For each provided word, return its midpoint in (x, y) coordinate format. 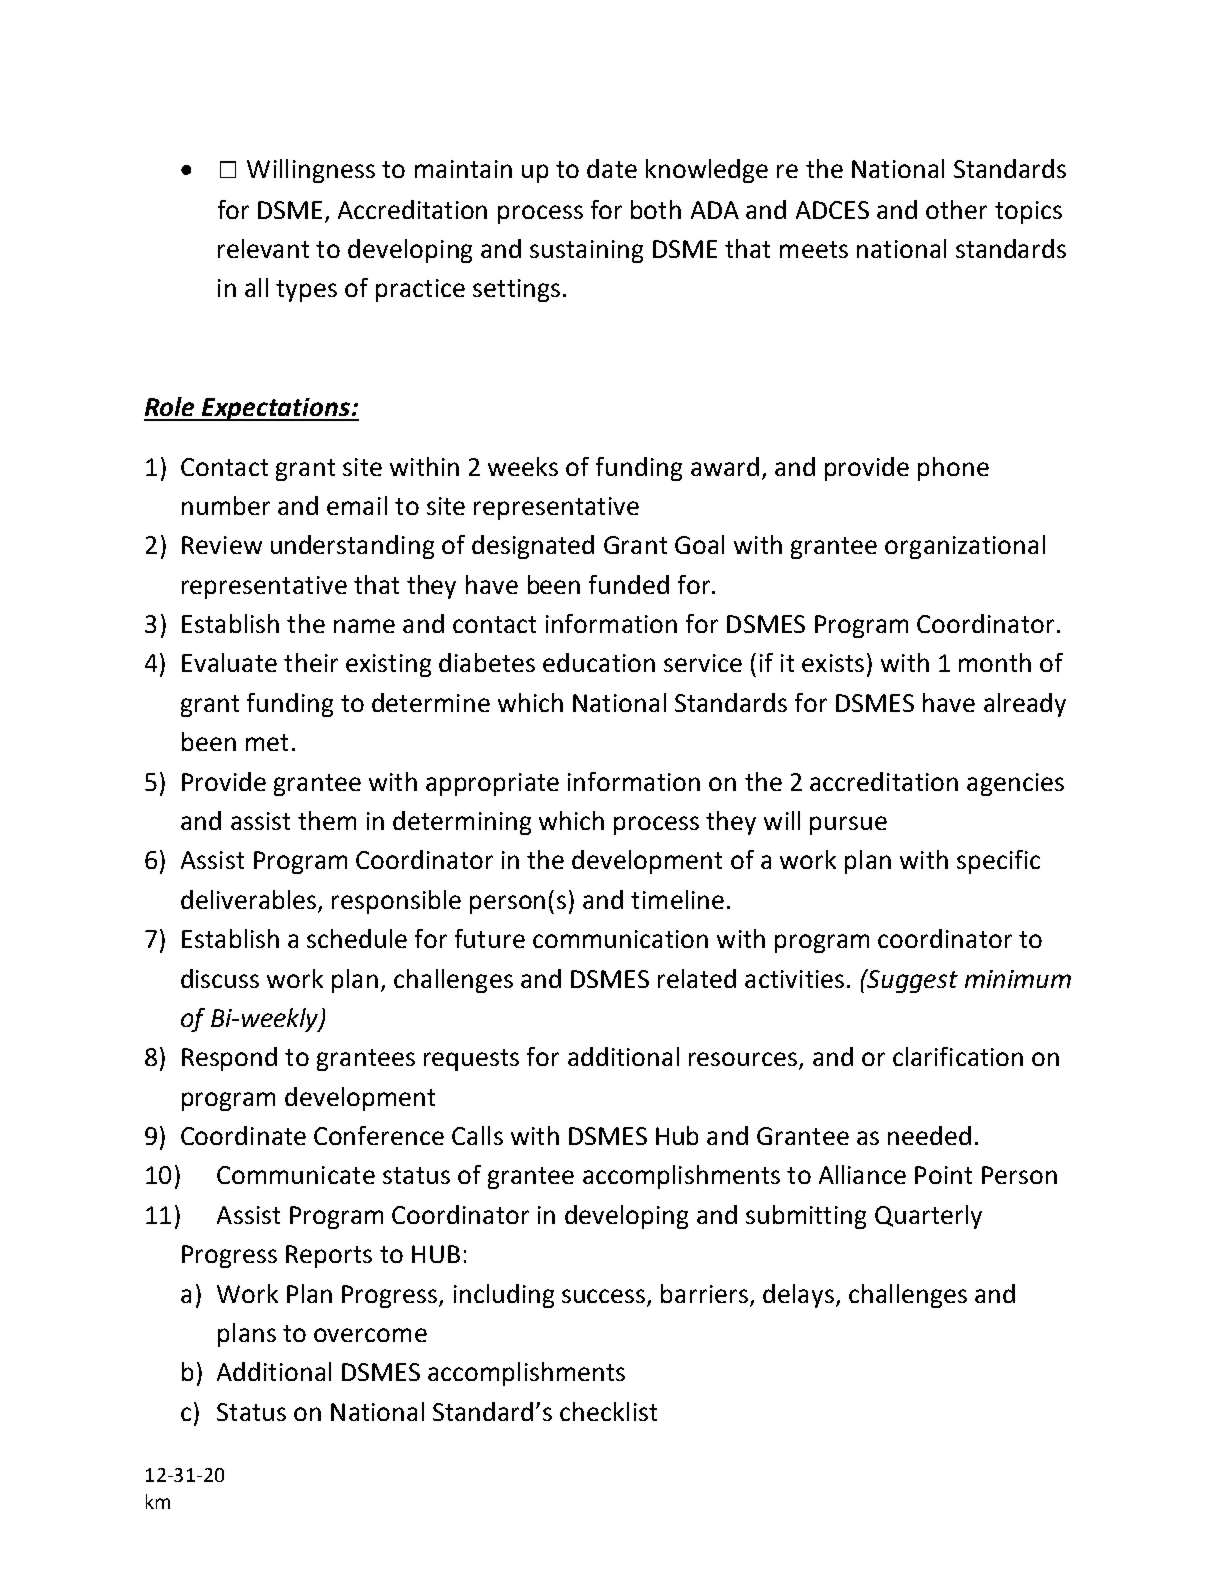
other (956, 209)
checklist (608, 1411)
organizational (965, 547)
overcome (370, 1335)
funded (629, 584)
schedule (357, 938)
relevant (263, 248)
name (364, 626)
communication (620, 939)
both (656, 209)
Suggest (911, 981)
